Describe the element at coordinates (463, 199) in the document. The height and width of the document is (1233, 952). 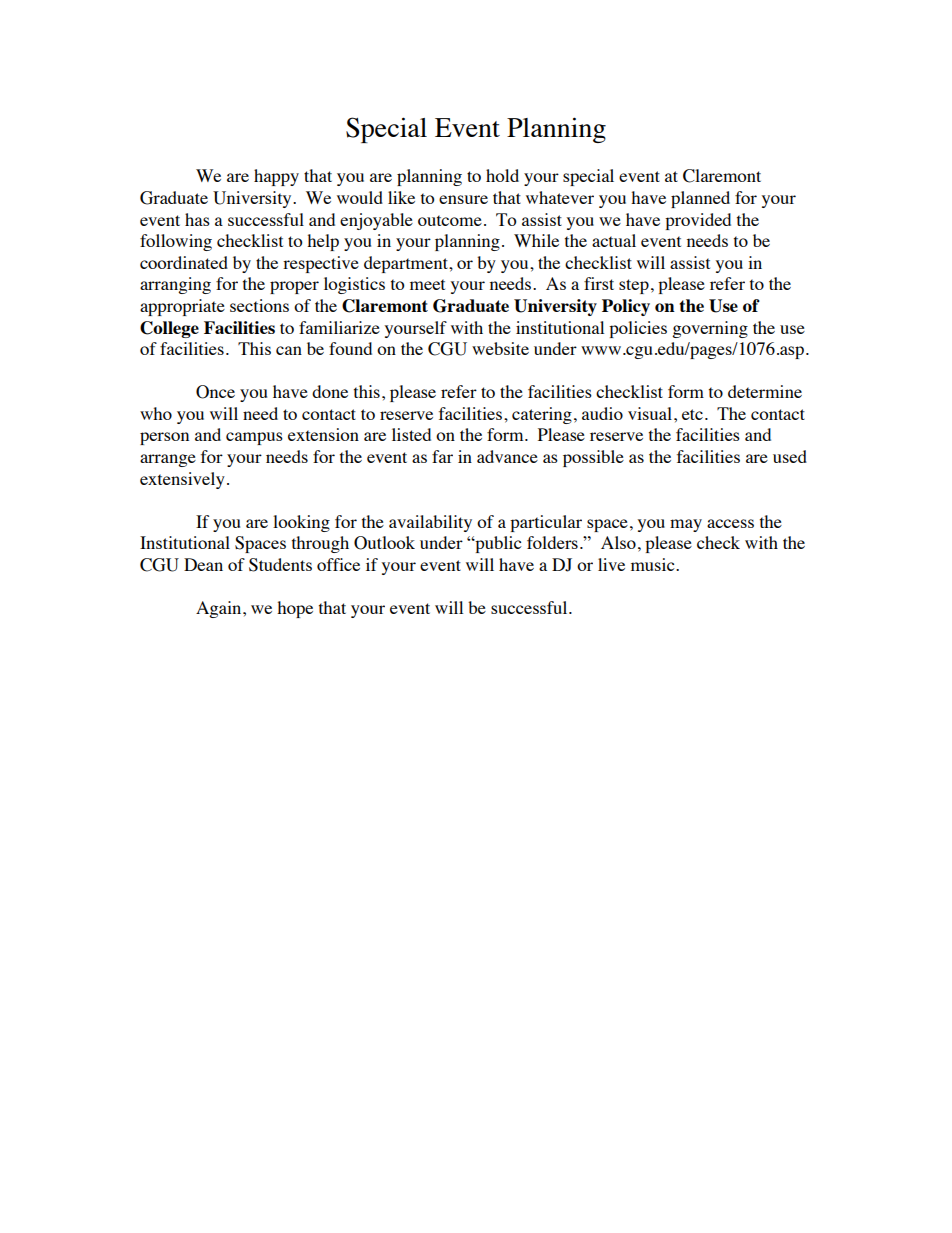
I see `ensure` at that location.
